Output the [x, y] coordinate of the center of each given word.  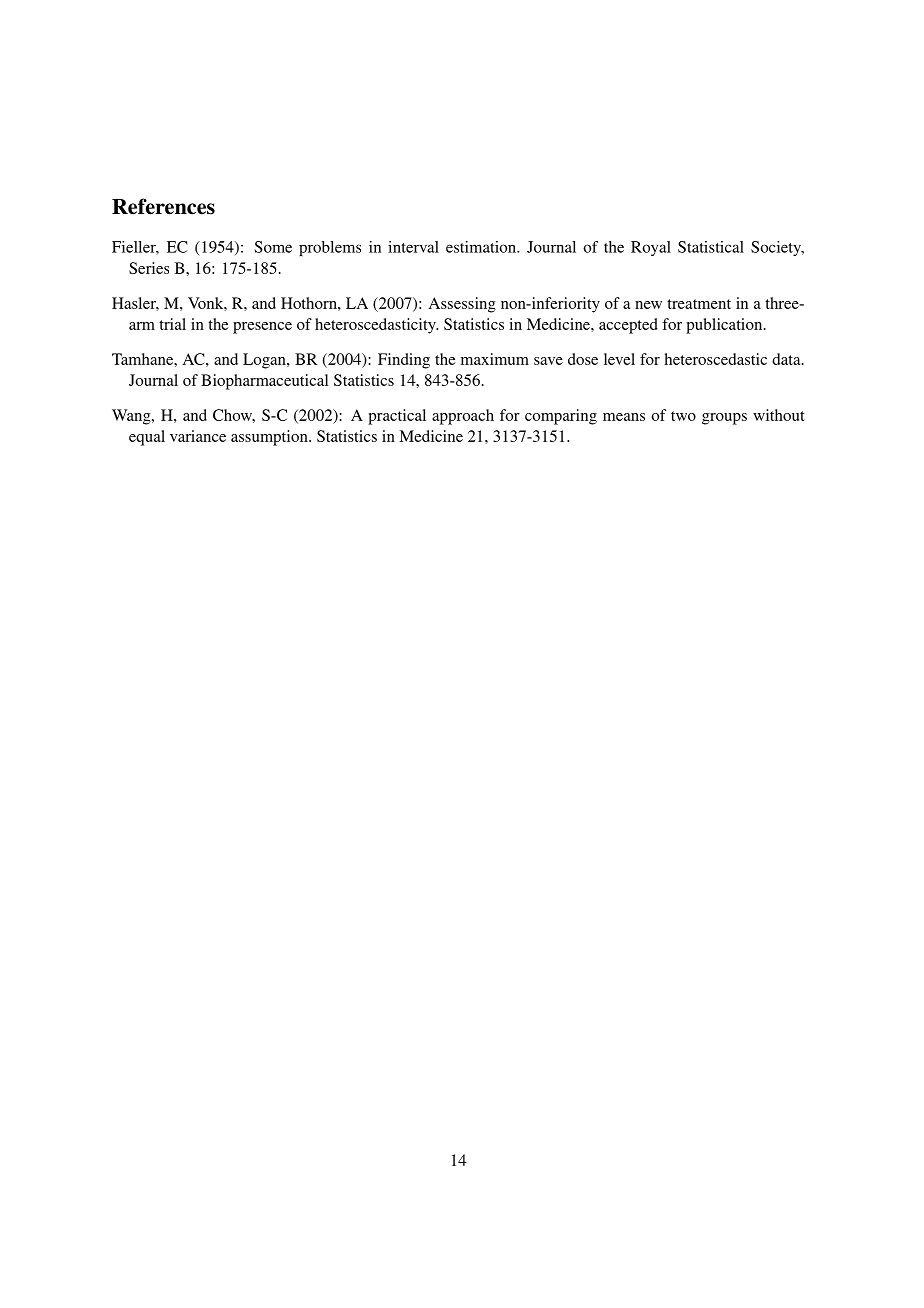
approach [463, 417]
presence [262, 328]
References [163, 206]
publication [725, 326]
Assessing [462, 305]
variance [198, 436]
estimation [482, 247]
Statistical [711, 247]
